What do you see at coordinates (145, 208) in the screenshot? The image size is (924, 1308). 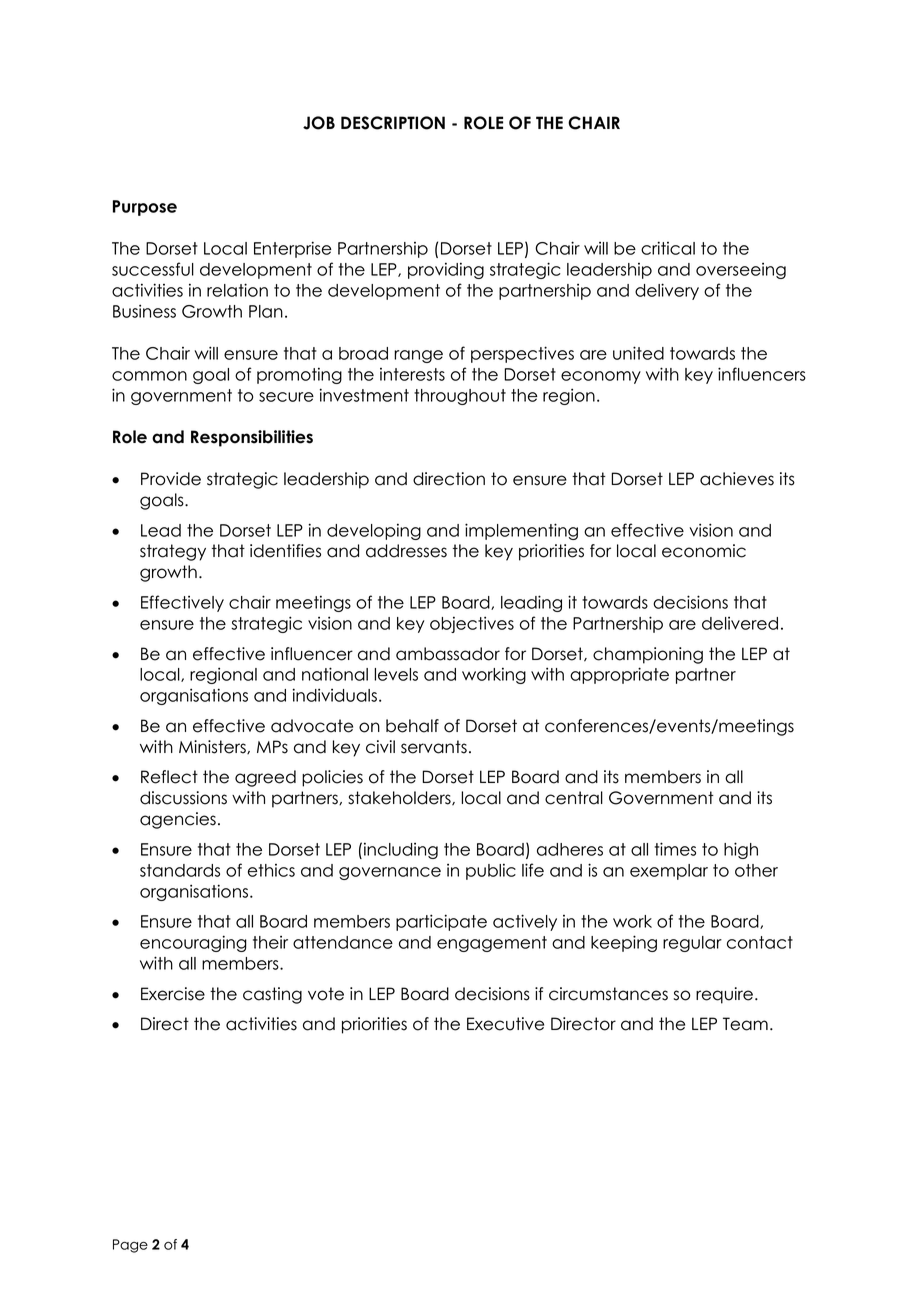 I see `Purpose` at bounding box center [145, 208].
